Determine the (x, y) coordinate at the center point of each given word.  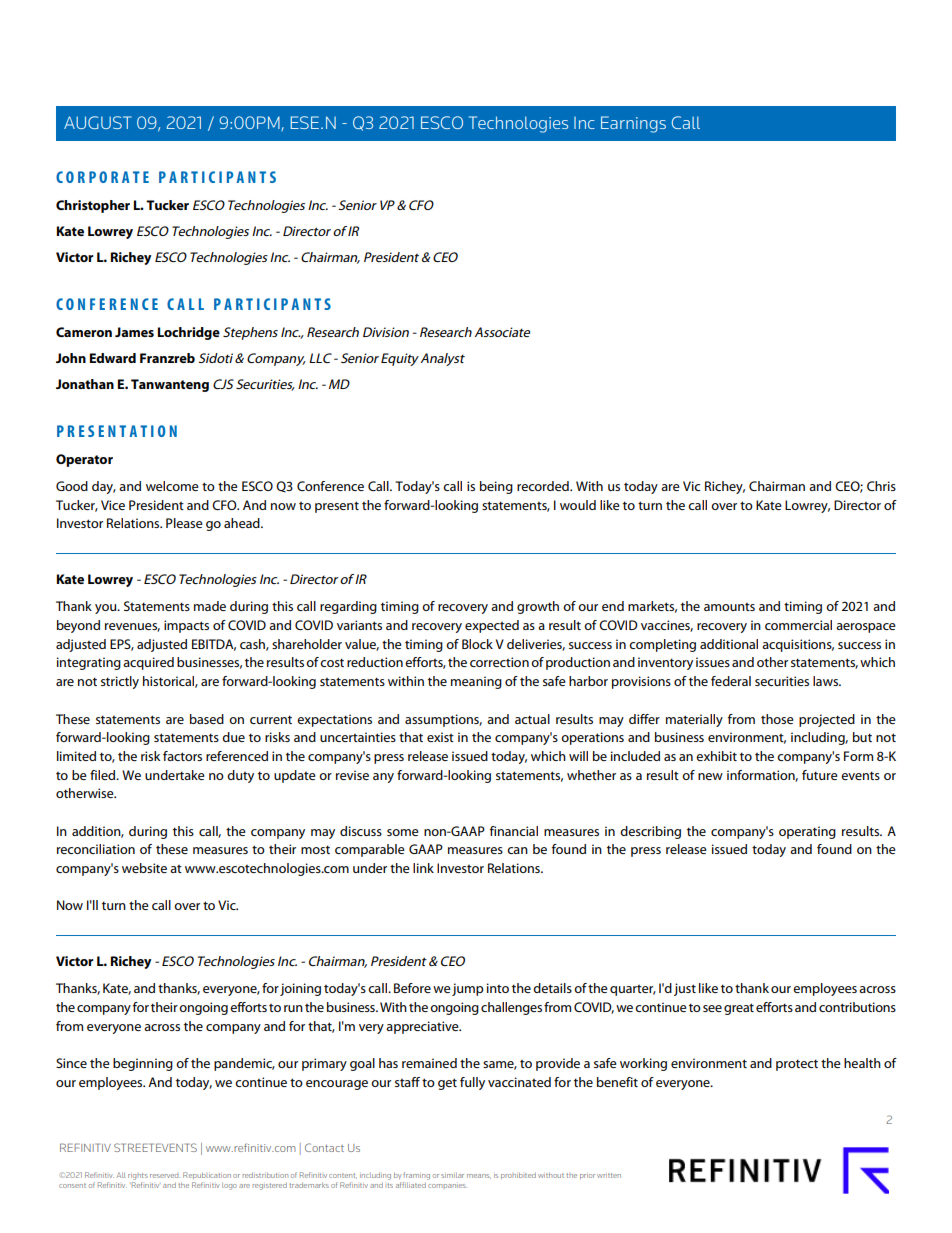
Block (477, 644)
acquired (148, 663)
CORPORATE (102, 177)
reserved (164, 1176)
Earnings (633, 124)
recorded (544, 486)
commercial (798, 625)
